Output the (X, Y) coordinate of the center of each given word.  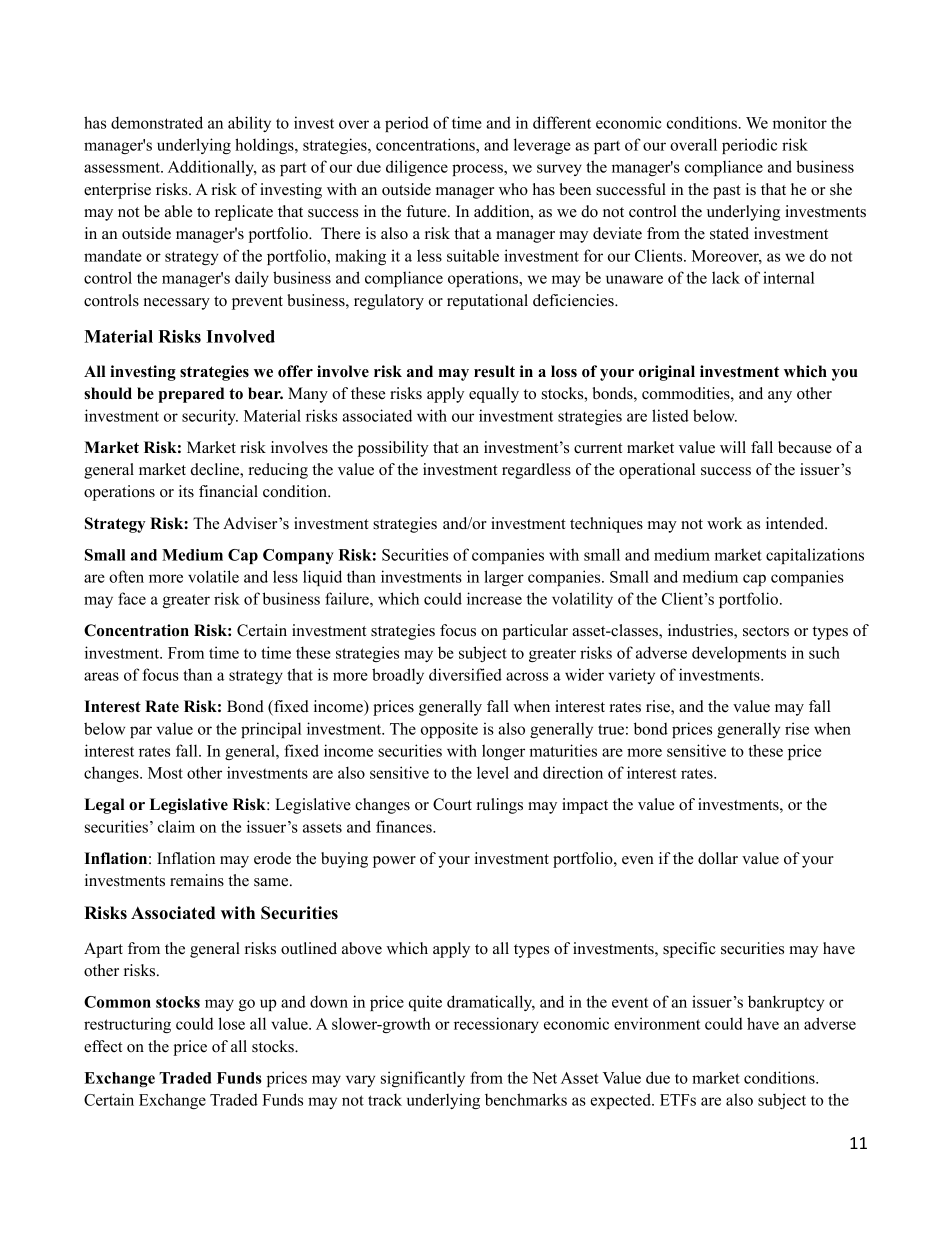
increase (494, 598)
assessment (123, 167)
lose (231, 1023)
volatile (213, 576)
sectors (766, 631)
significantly (423, 1079)
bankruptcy (786, 1003)
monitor (800, 122)
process (478, 170)
